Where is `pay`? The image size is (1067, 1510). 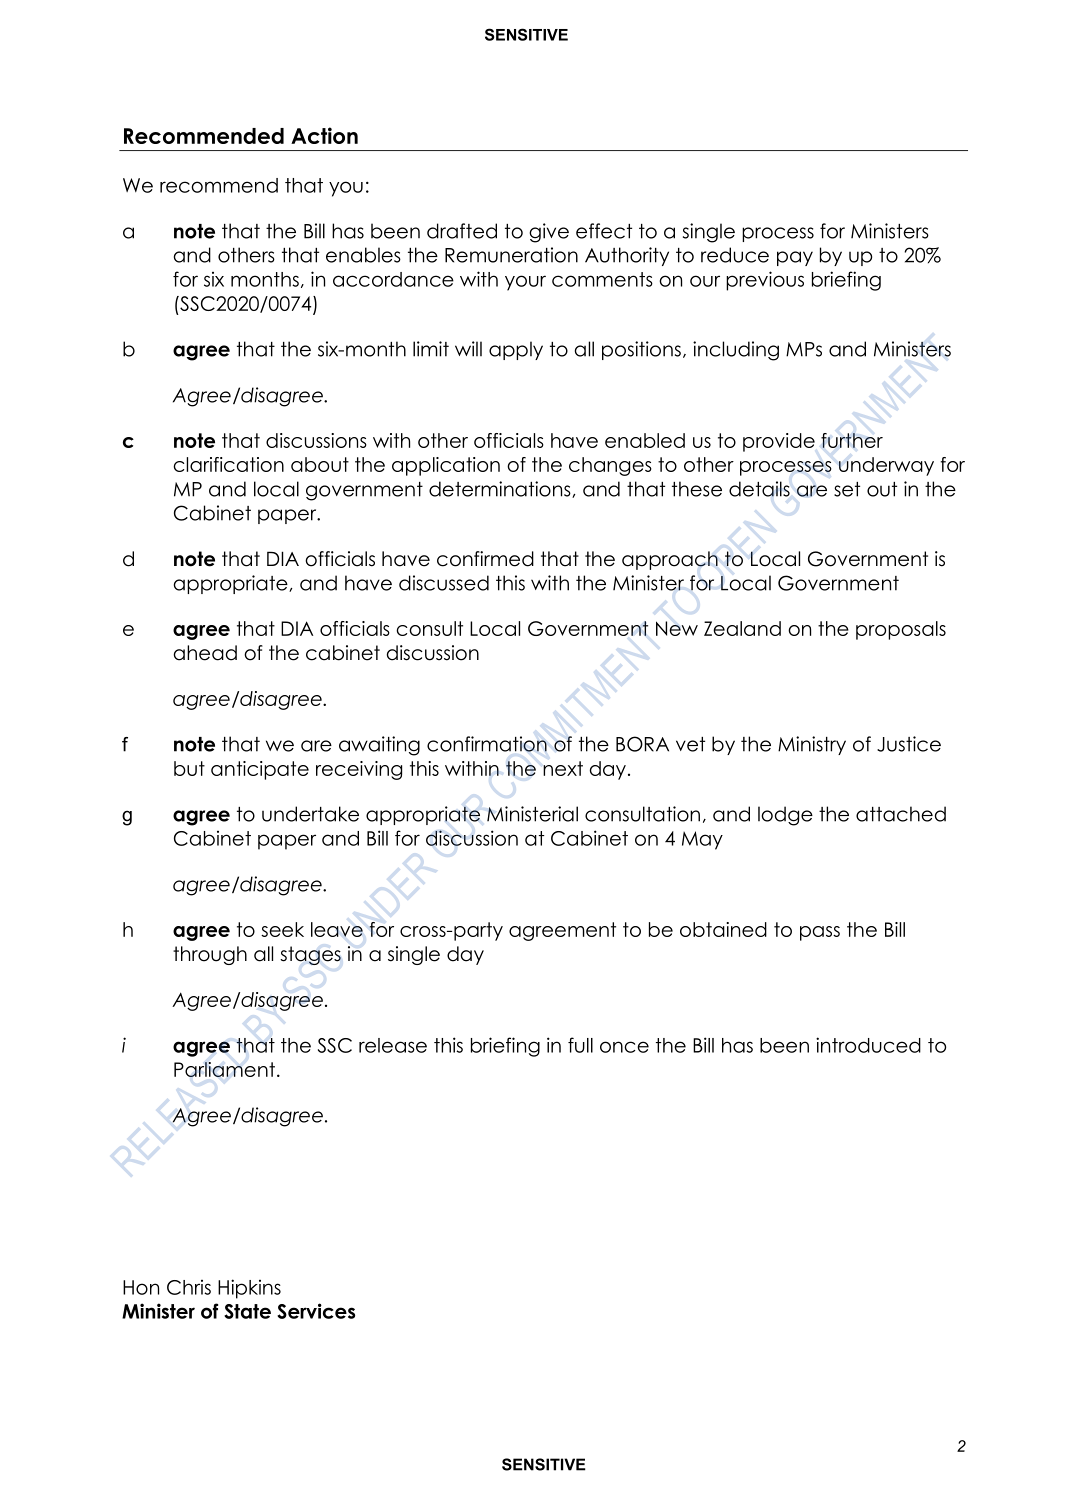
pay is located at coordinates (795, 258).
